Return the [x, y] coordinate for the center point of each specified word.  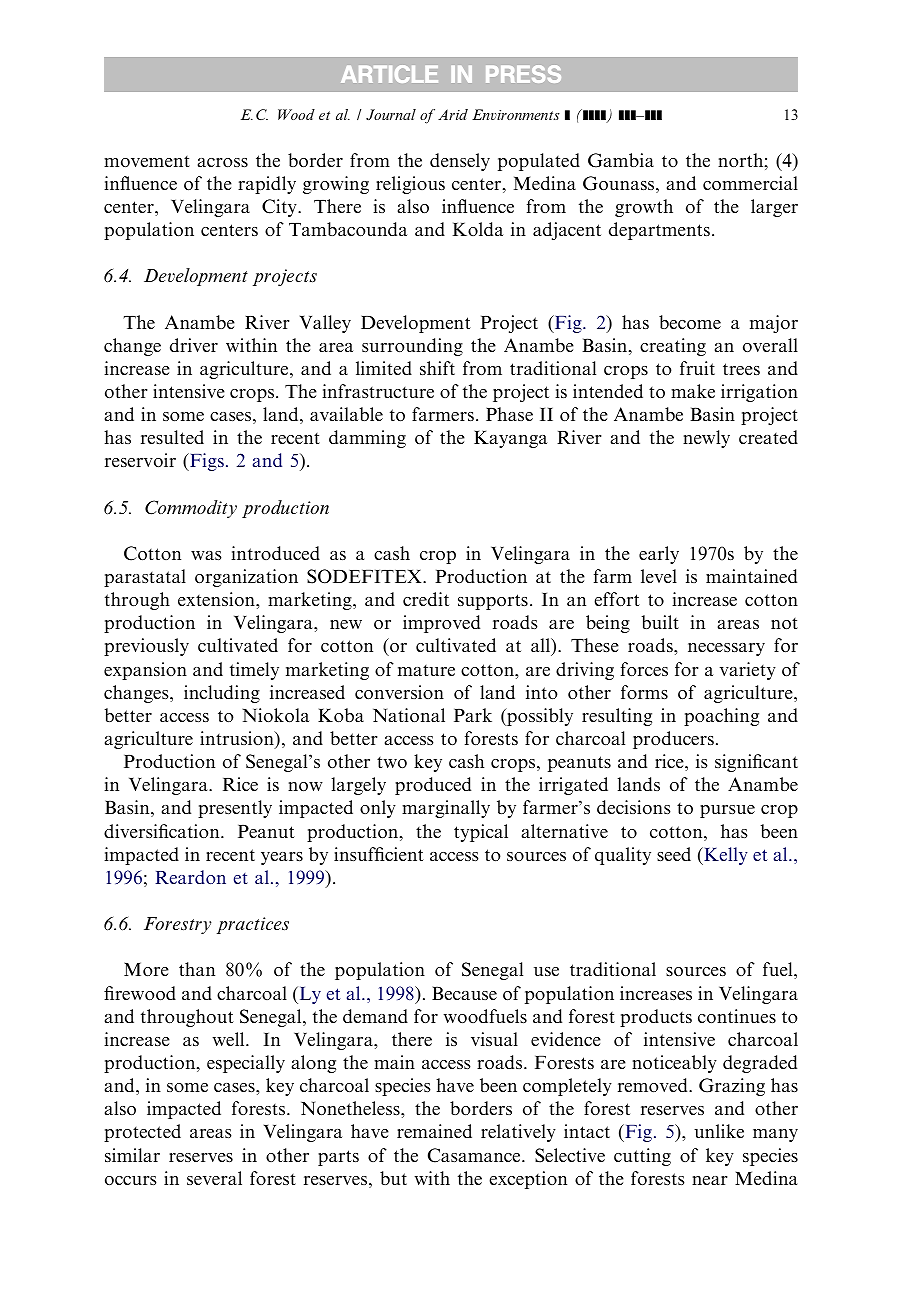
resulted [172, 437]
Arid [453, 114]
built [660, 622]
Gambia [621, 160]
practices [253, 925]
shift [437, 368]
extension [217, 599]
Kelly [724, 856]
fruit [697, 368]
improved [441, 624]
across [223, 162]
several [214, 1178]
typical [481, 833]
